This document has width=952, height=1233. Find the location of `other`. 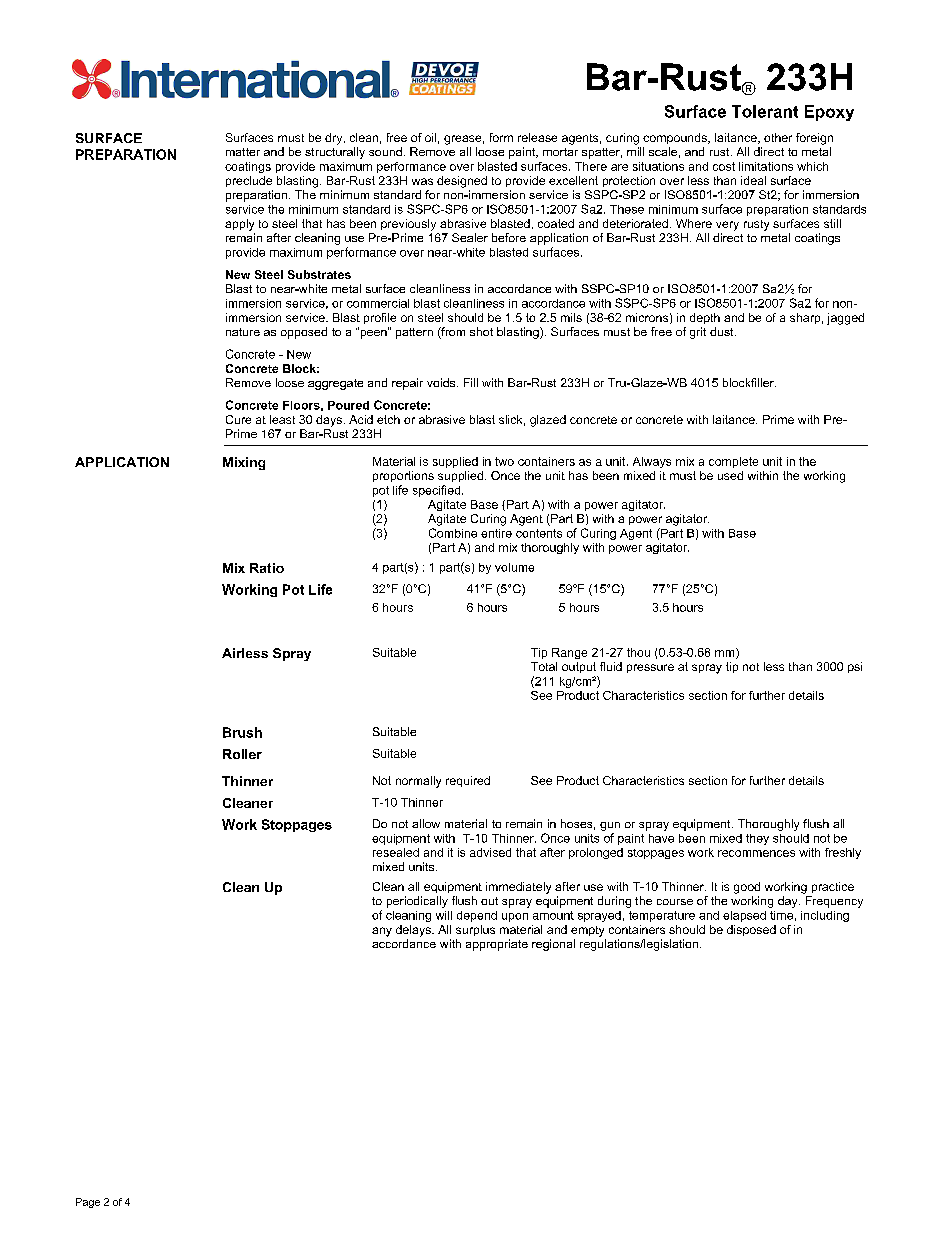

other is located at coordinates (778, 137).
